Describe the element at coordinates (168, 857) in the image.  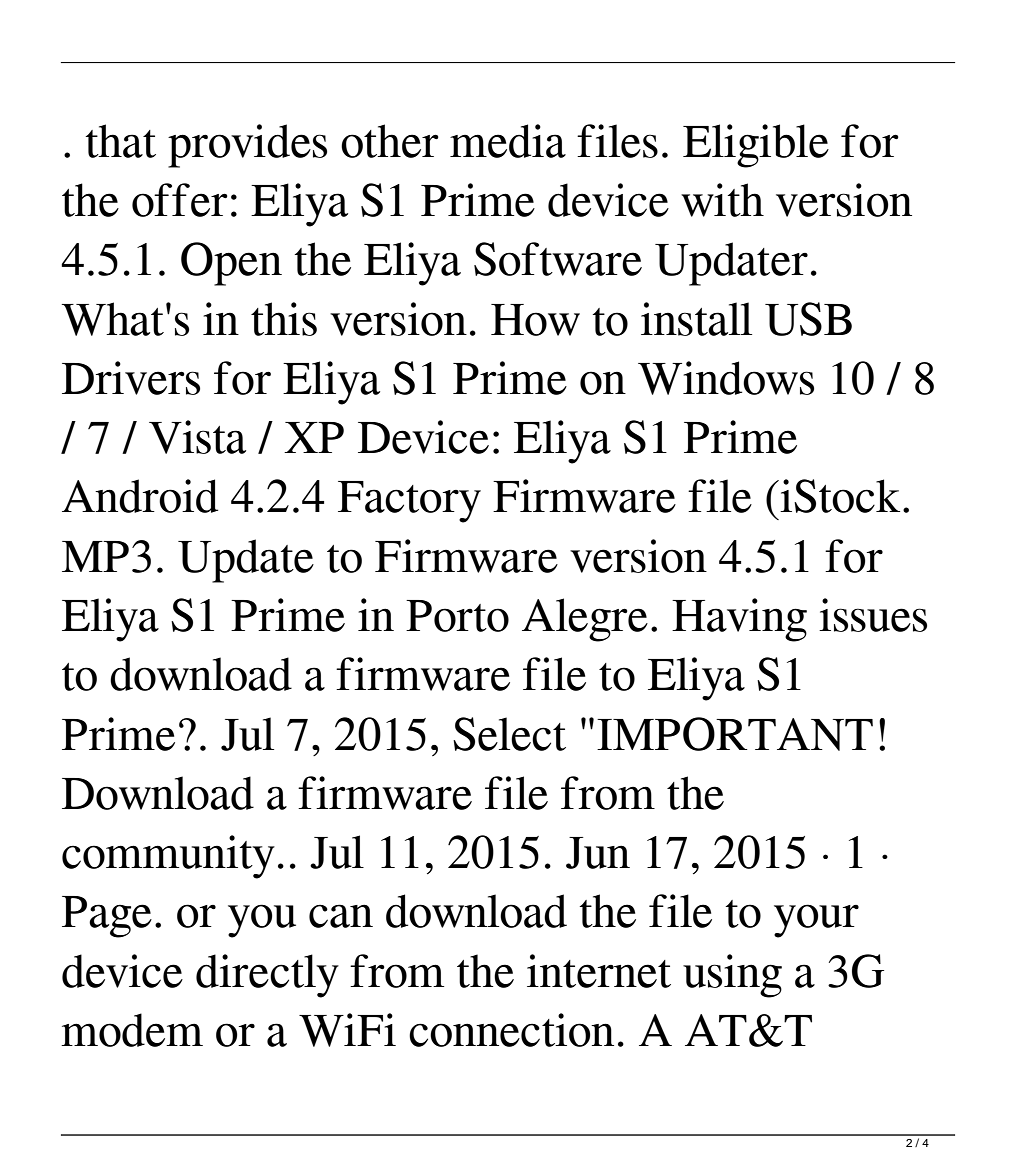
I see `community` at that location.
